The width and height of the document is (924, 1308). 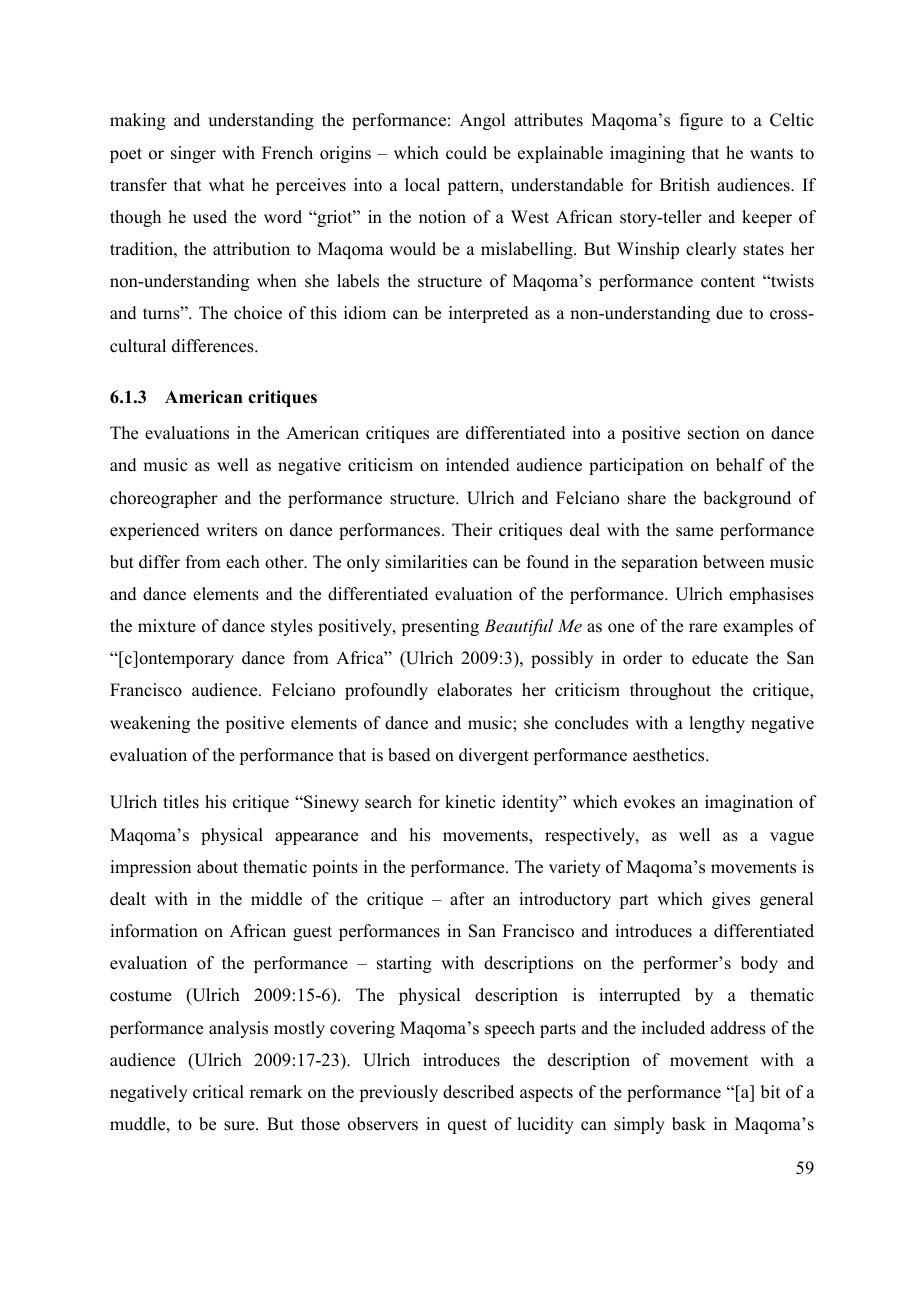 I want to click on bask, so click(x=689, y=1124).
